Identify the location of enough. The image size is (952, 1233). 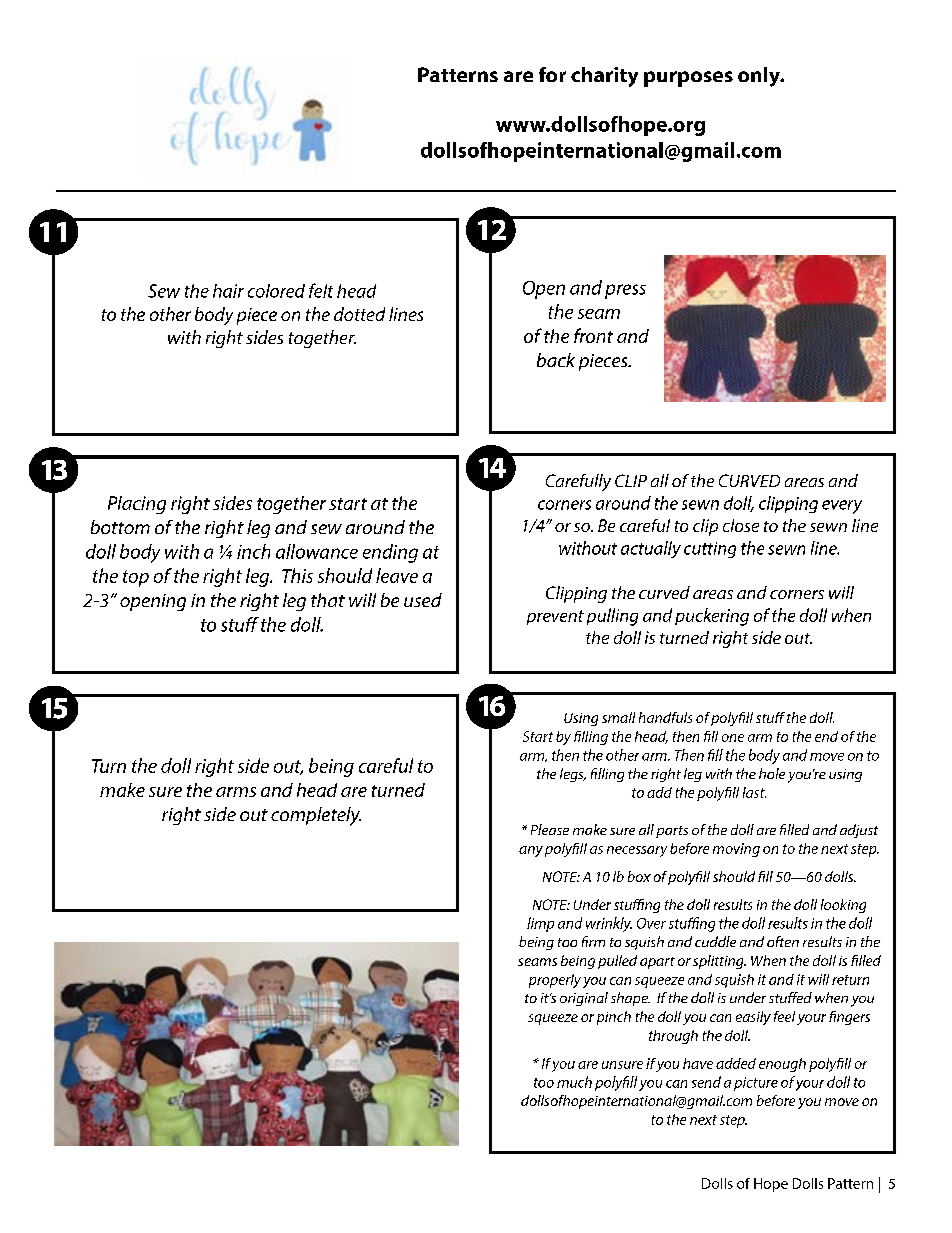
(782, 1065).
